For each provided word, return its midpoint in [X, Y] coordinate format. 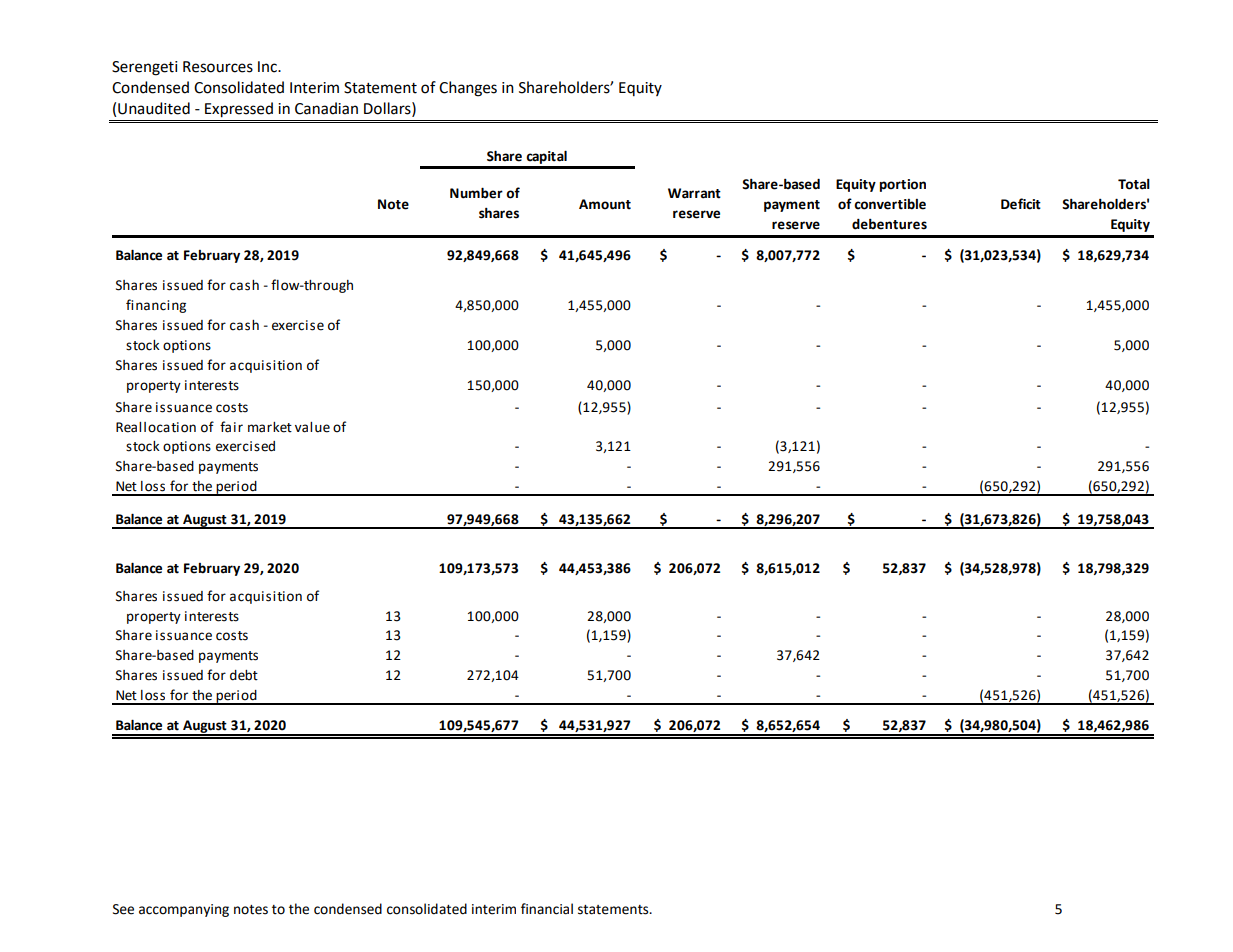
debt [244, 675]
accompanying [184, 910]
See [123, 909]
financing [156, 306]
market [270, 427]
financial [547, 909]
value [312, 427]
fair [231, 427]
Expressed [239, 110]
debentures [889, 224]
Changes [468, 89]
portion [903, 185]
